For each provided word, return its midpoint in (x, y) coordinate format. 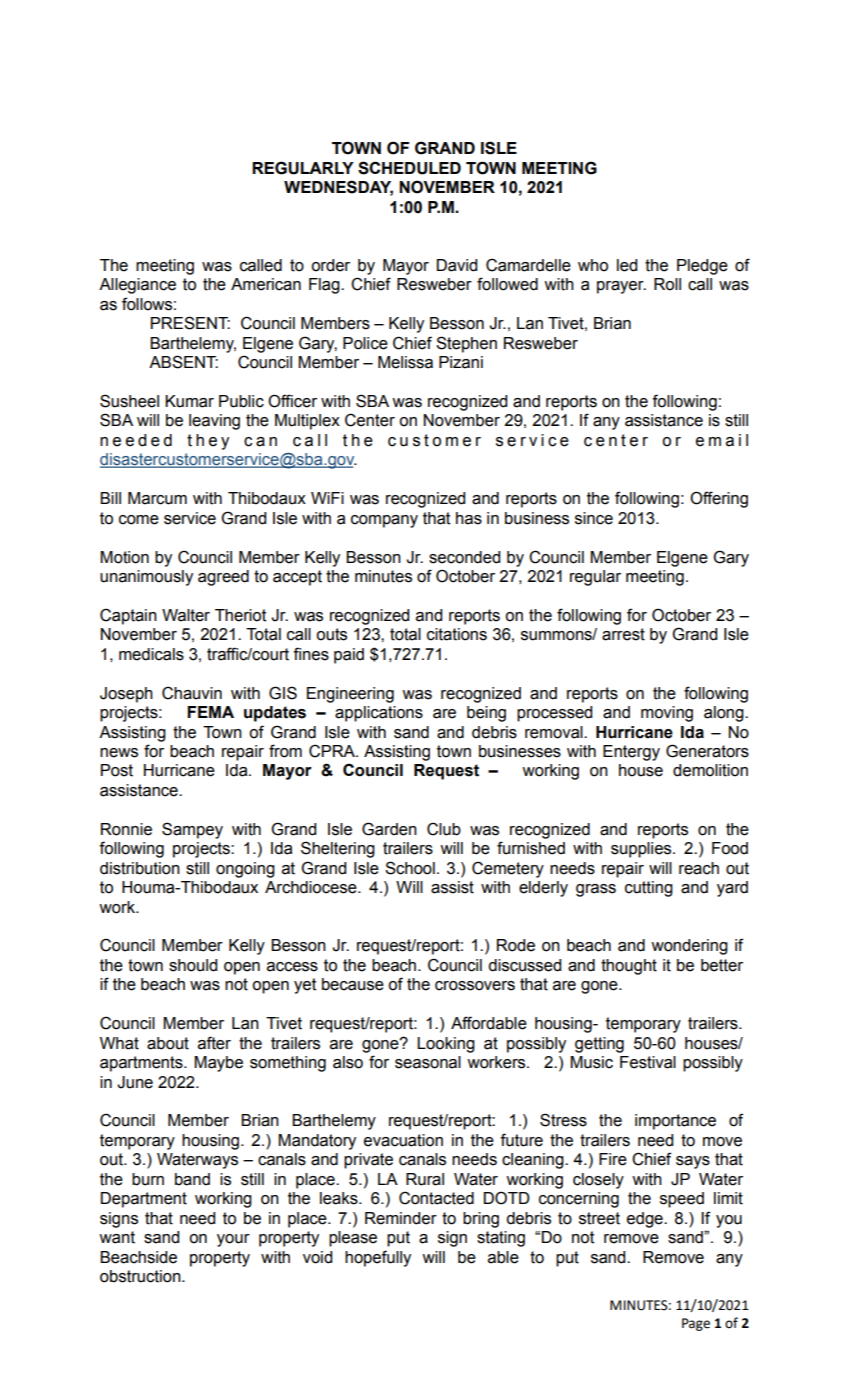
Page (696, 1324)
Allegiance (137, 286)
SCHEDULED (409, 168)
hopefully (378, 1258)
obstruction (141, 1276)
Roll (667, 284)
